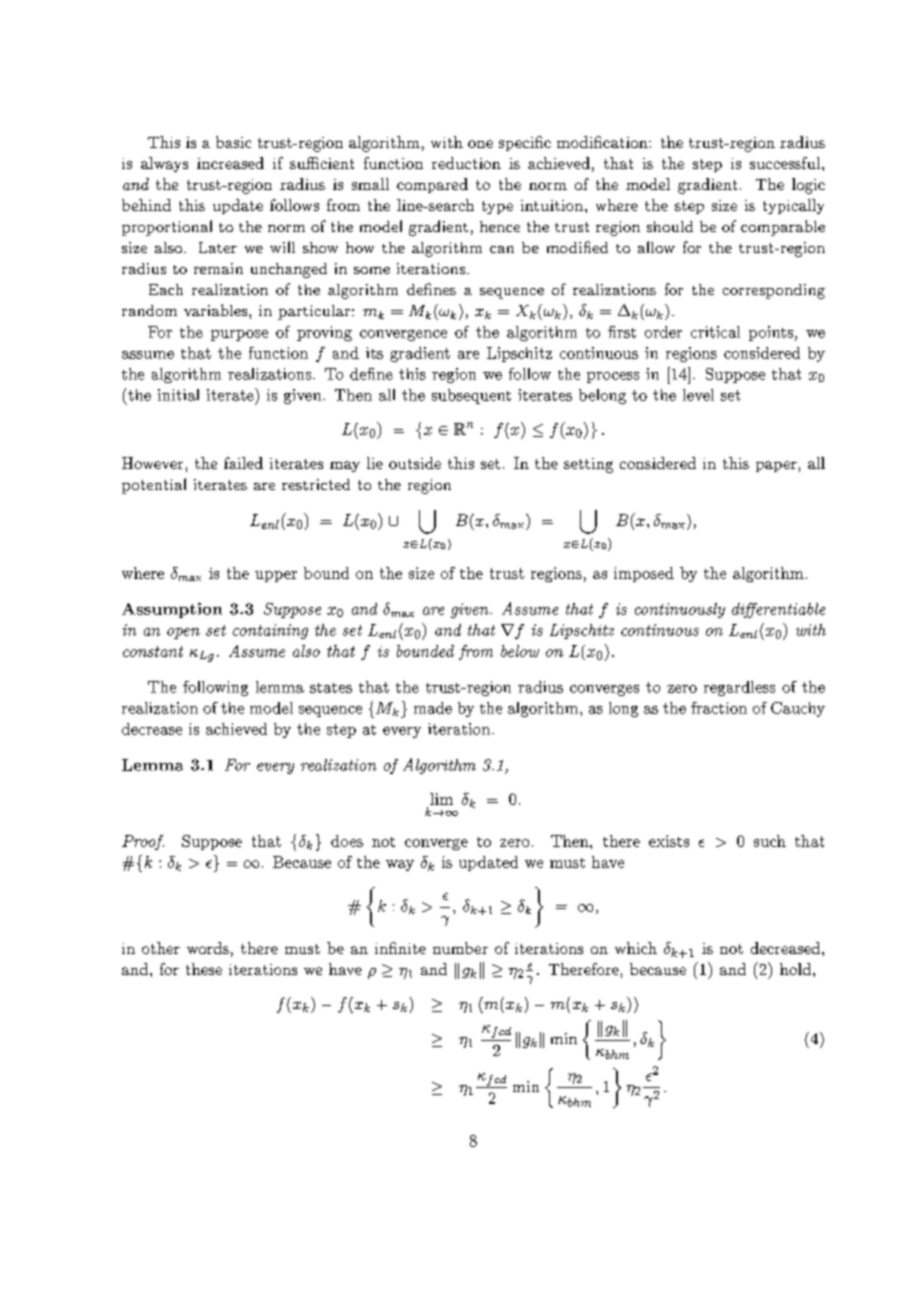  Describe the element at coordinates (153, 651) in the screenshot. I see `constant` at that location.
